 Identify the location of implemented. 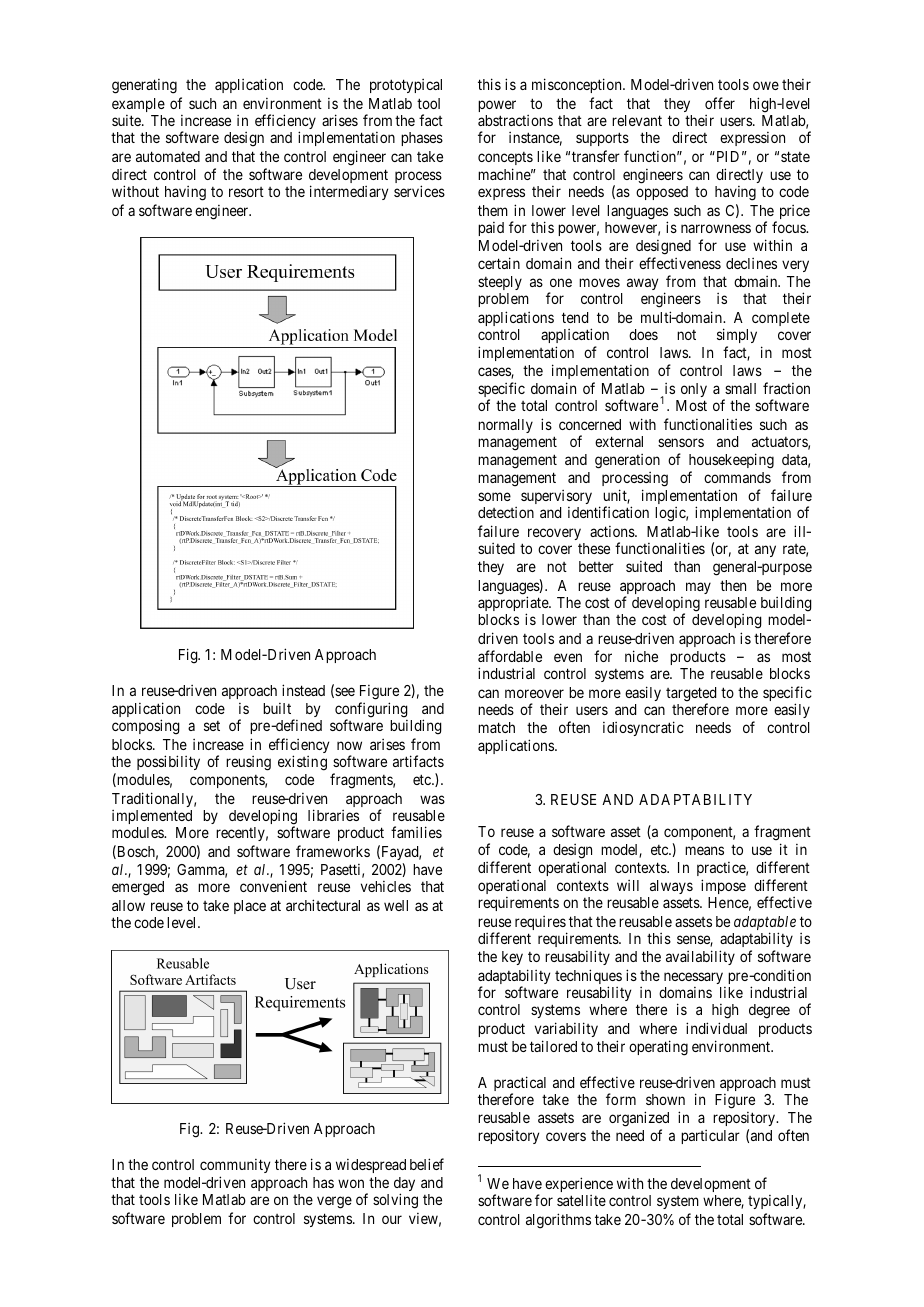
(152, 817).
